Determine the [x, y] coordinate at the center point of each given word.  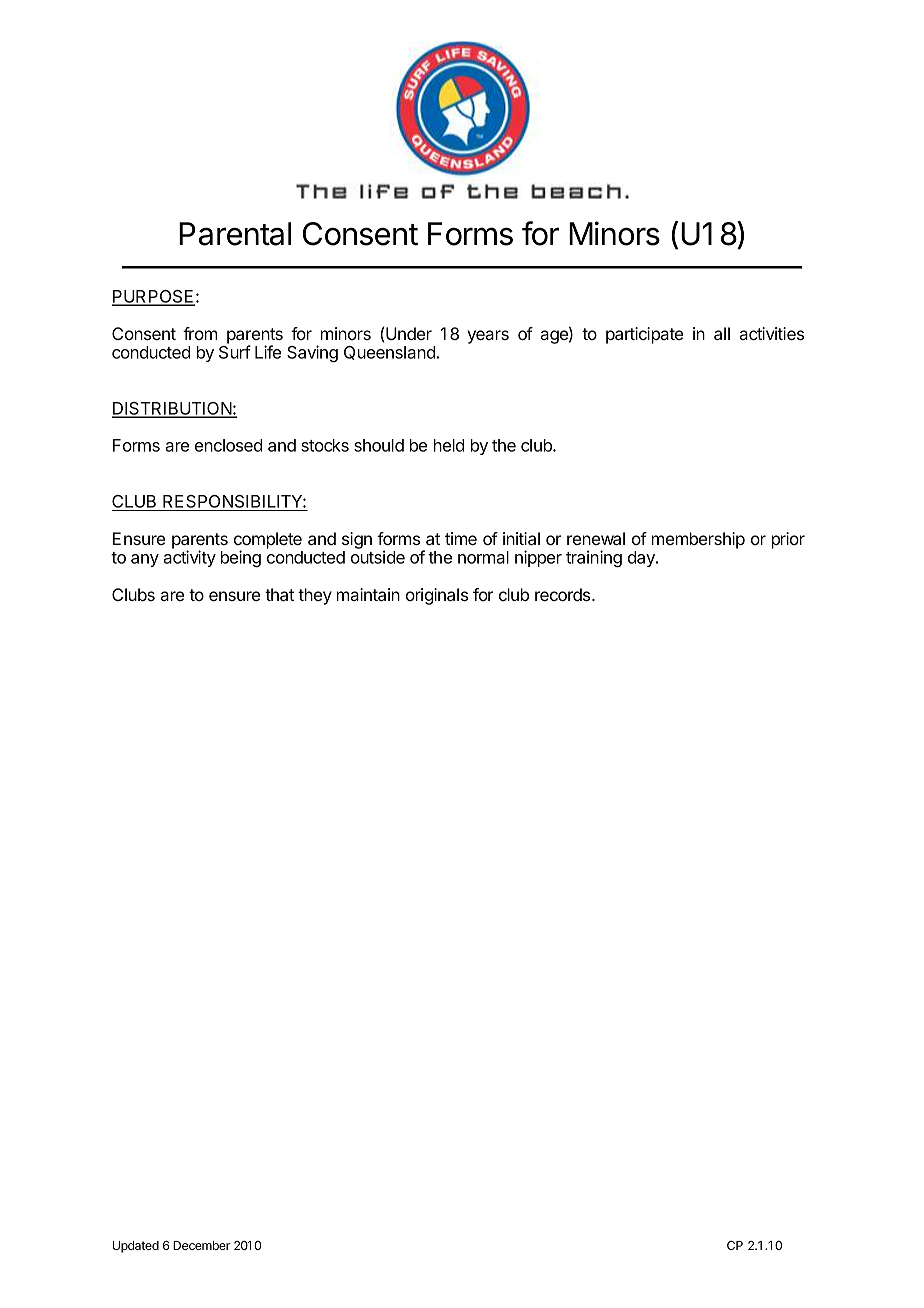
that [279, 594]
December [201, 1245]
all [722, 333]
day [642, 559]
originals [437, 596]
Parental [235, 234]
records [564, 594]
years [488, 337]
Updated [136, 1247]
